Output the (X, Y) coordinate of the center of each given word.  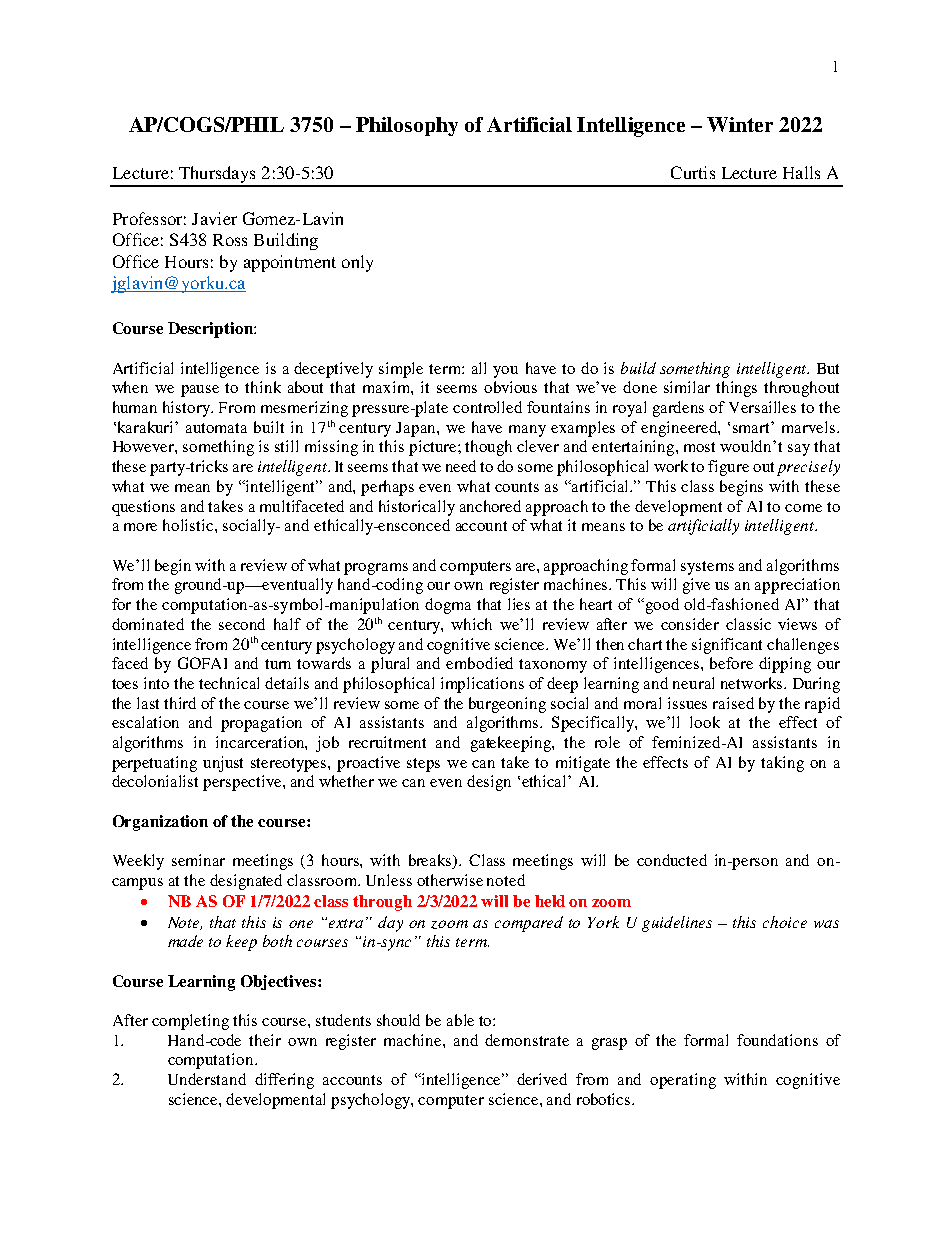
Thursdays (217, 176)
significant (727, 646)
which (471, 624)
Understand (207, 1079)
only (357, 263)
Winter (740, 124)
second (242, 624)
